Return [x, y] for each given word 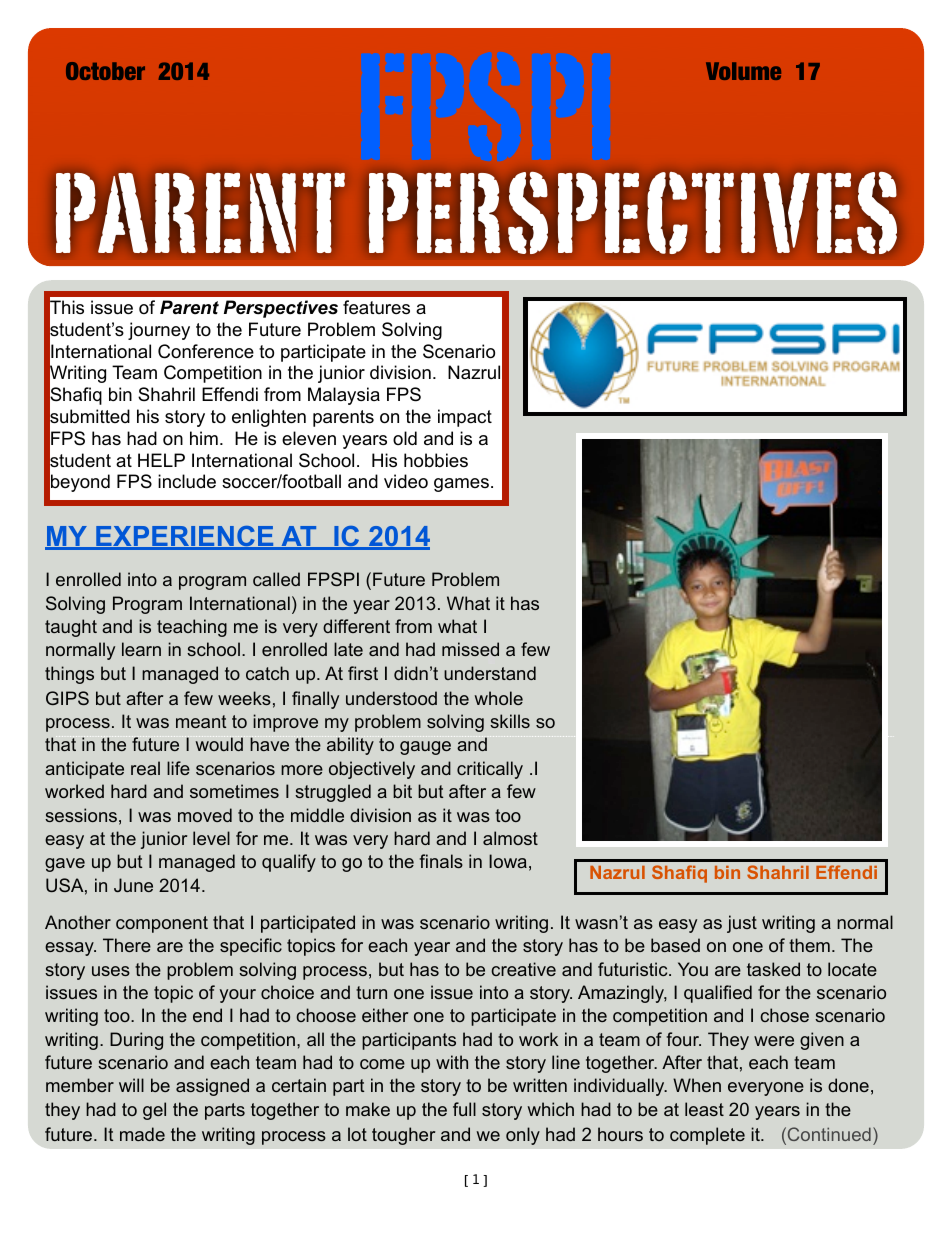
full [464, 1109]
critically [490, 770]
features [376, 307]
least [704, 1109]
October [105, 71]
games [461, 485]
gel [154, 1111]
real [145, 768]
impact [465, 418]
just [742, 924]
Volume [743, 71]
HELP [161, 460]
